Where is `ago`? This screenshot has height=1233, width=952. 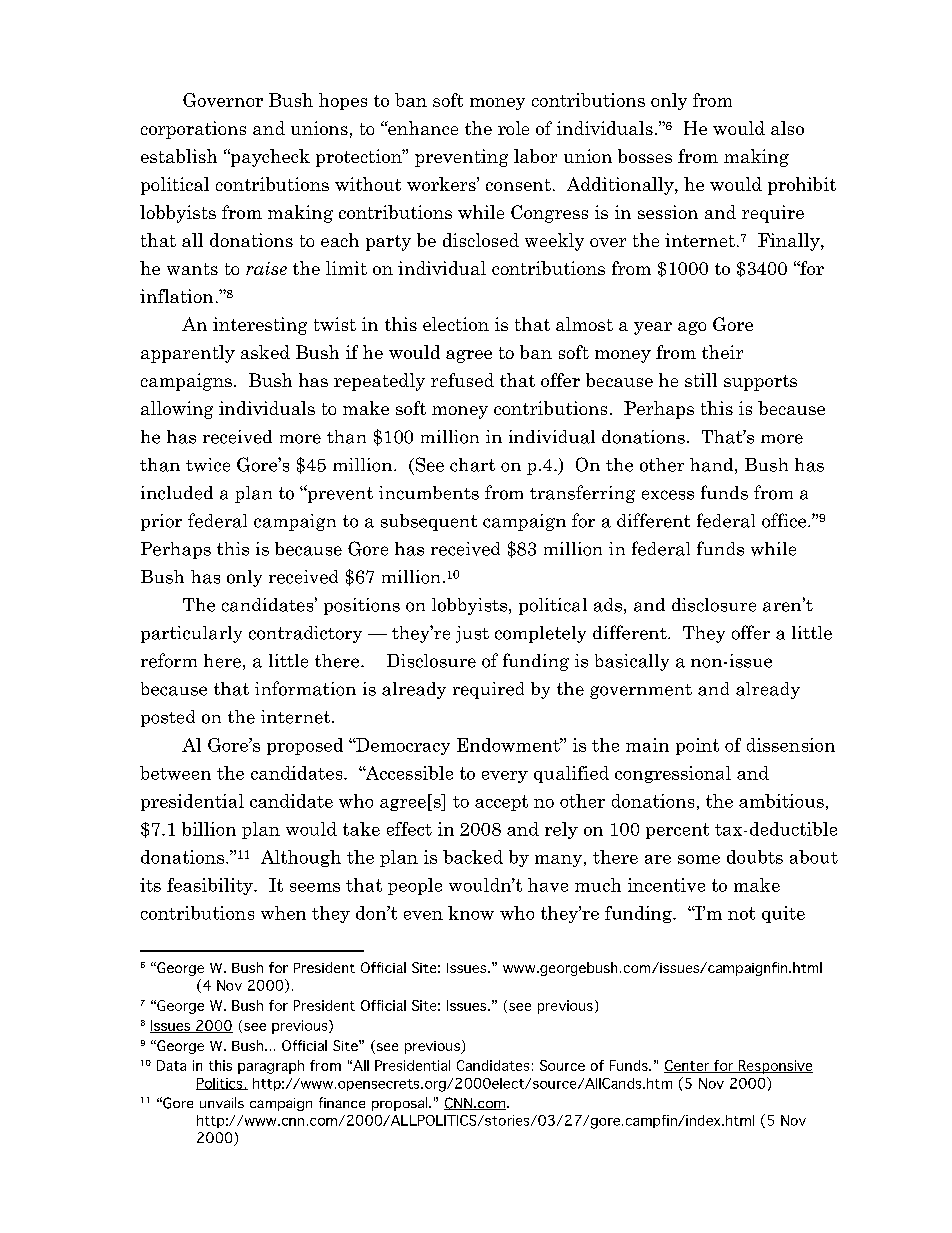
ago is located at coordinates (692, 328).
